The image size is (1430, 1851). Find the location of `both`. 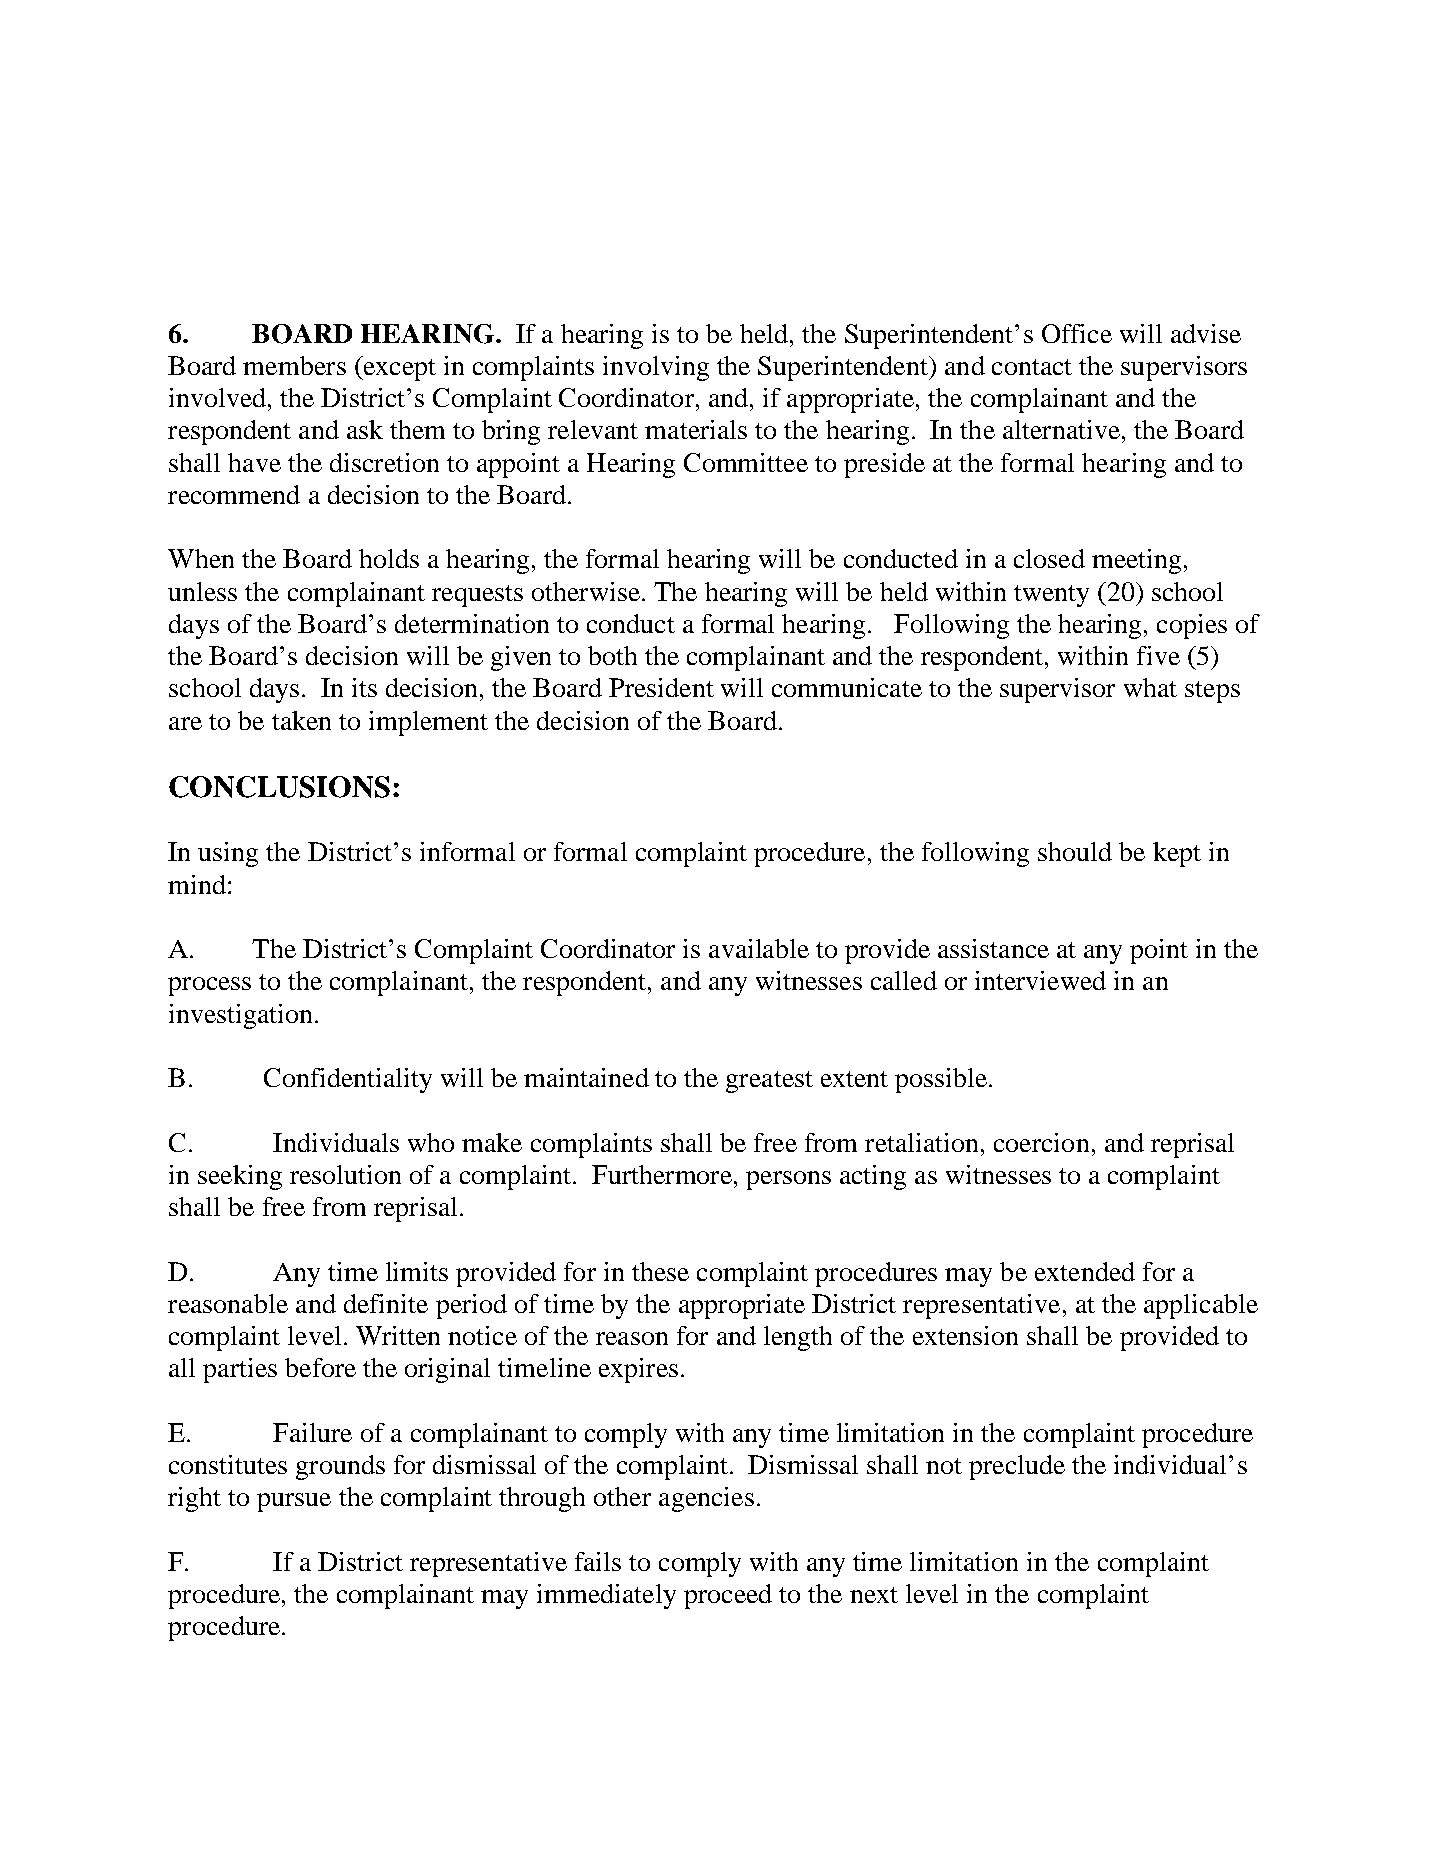

both is located at coordinates (612, 655).
